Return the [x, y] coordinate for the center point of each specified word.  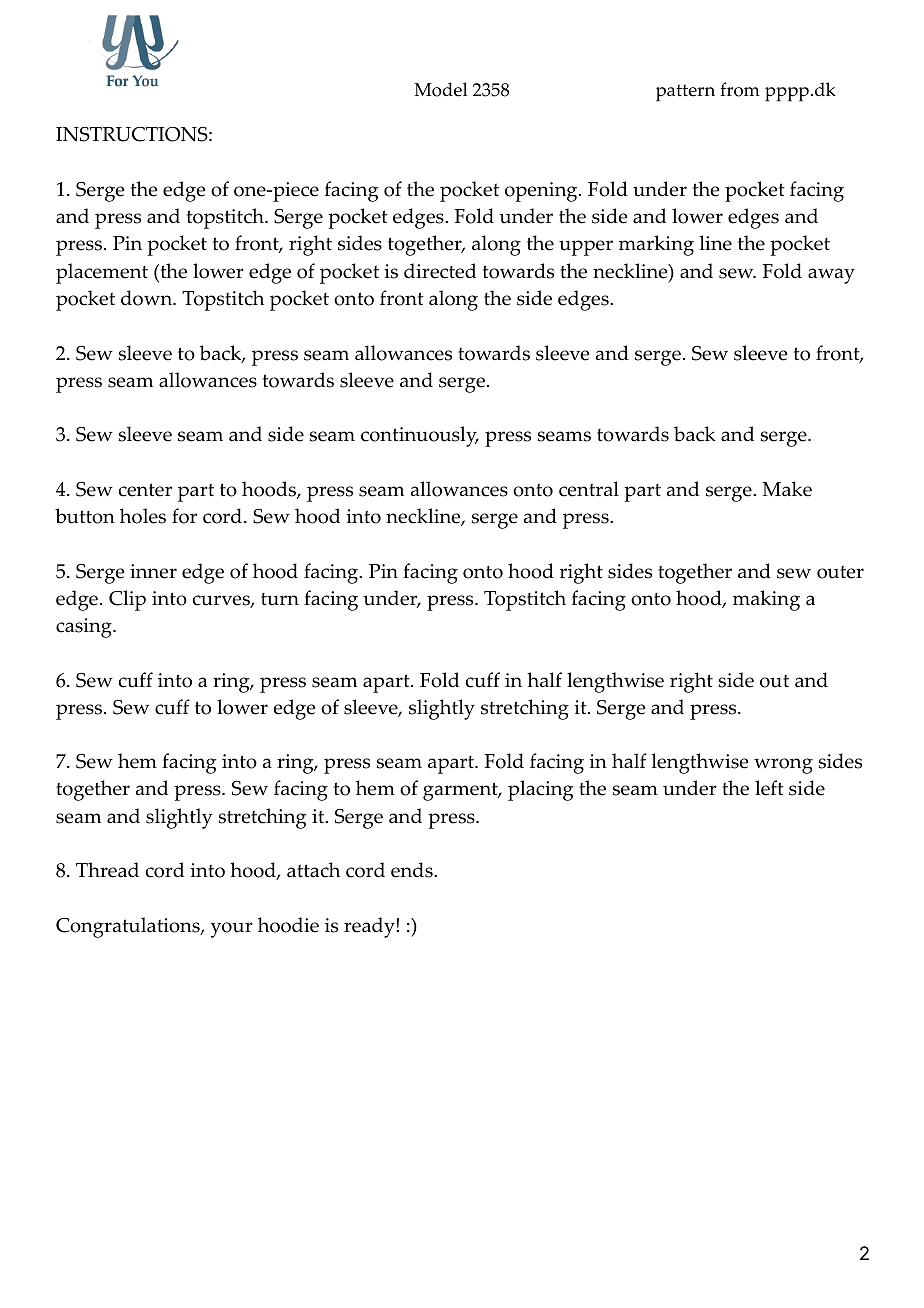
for [184, 516]
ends [413, 870]
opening [542, 192]
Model [441, 89]
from [740, 89]
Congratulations [129, 927]
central [589, 489]
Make [787, 489]
